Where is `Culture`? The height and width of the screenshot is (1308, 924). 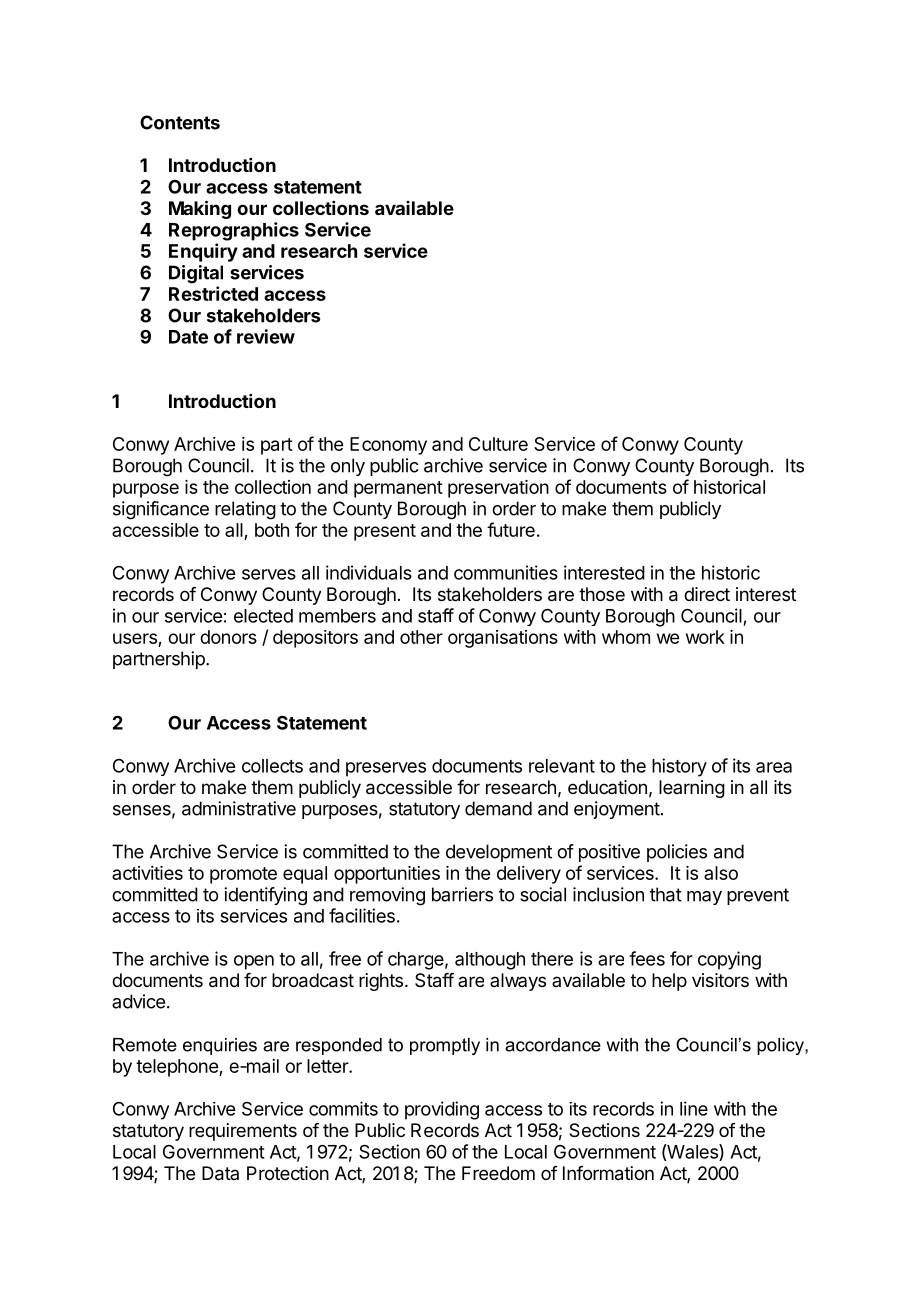
Culture is located at coordinates (498, 444).
